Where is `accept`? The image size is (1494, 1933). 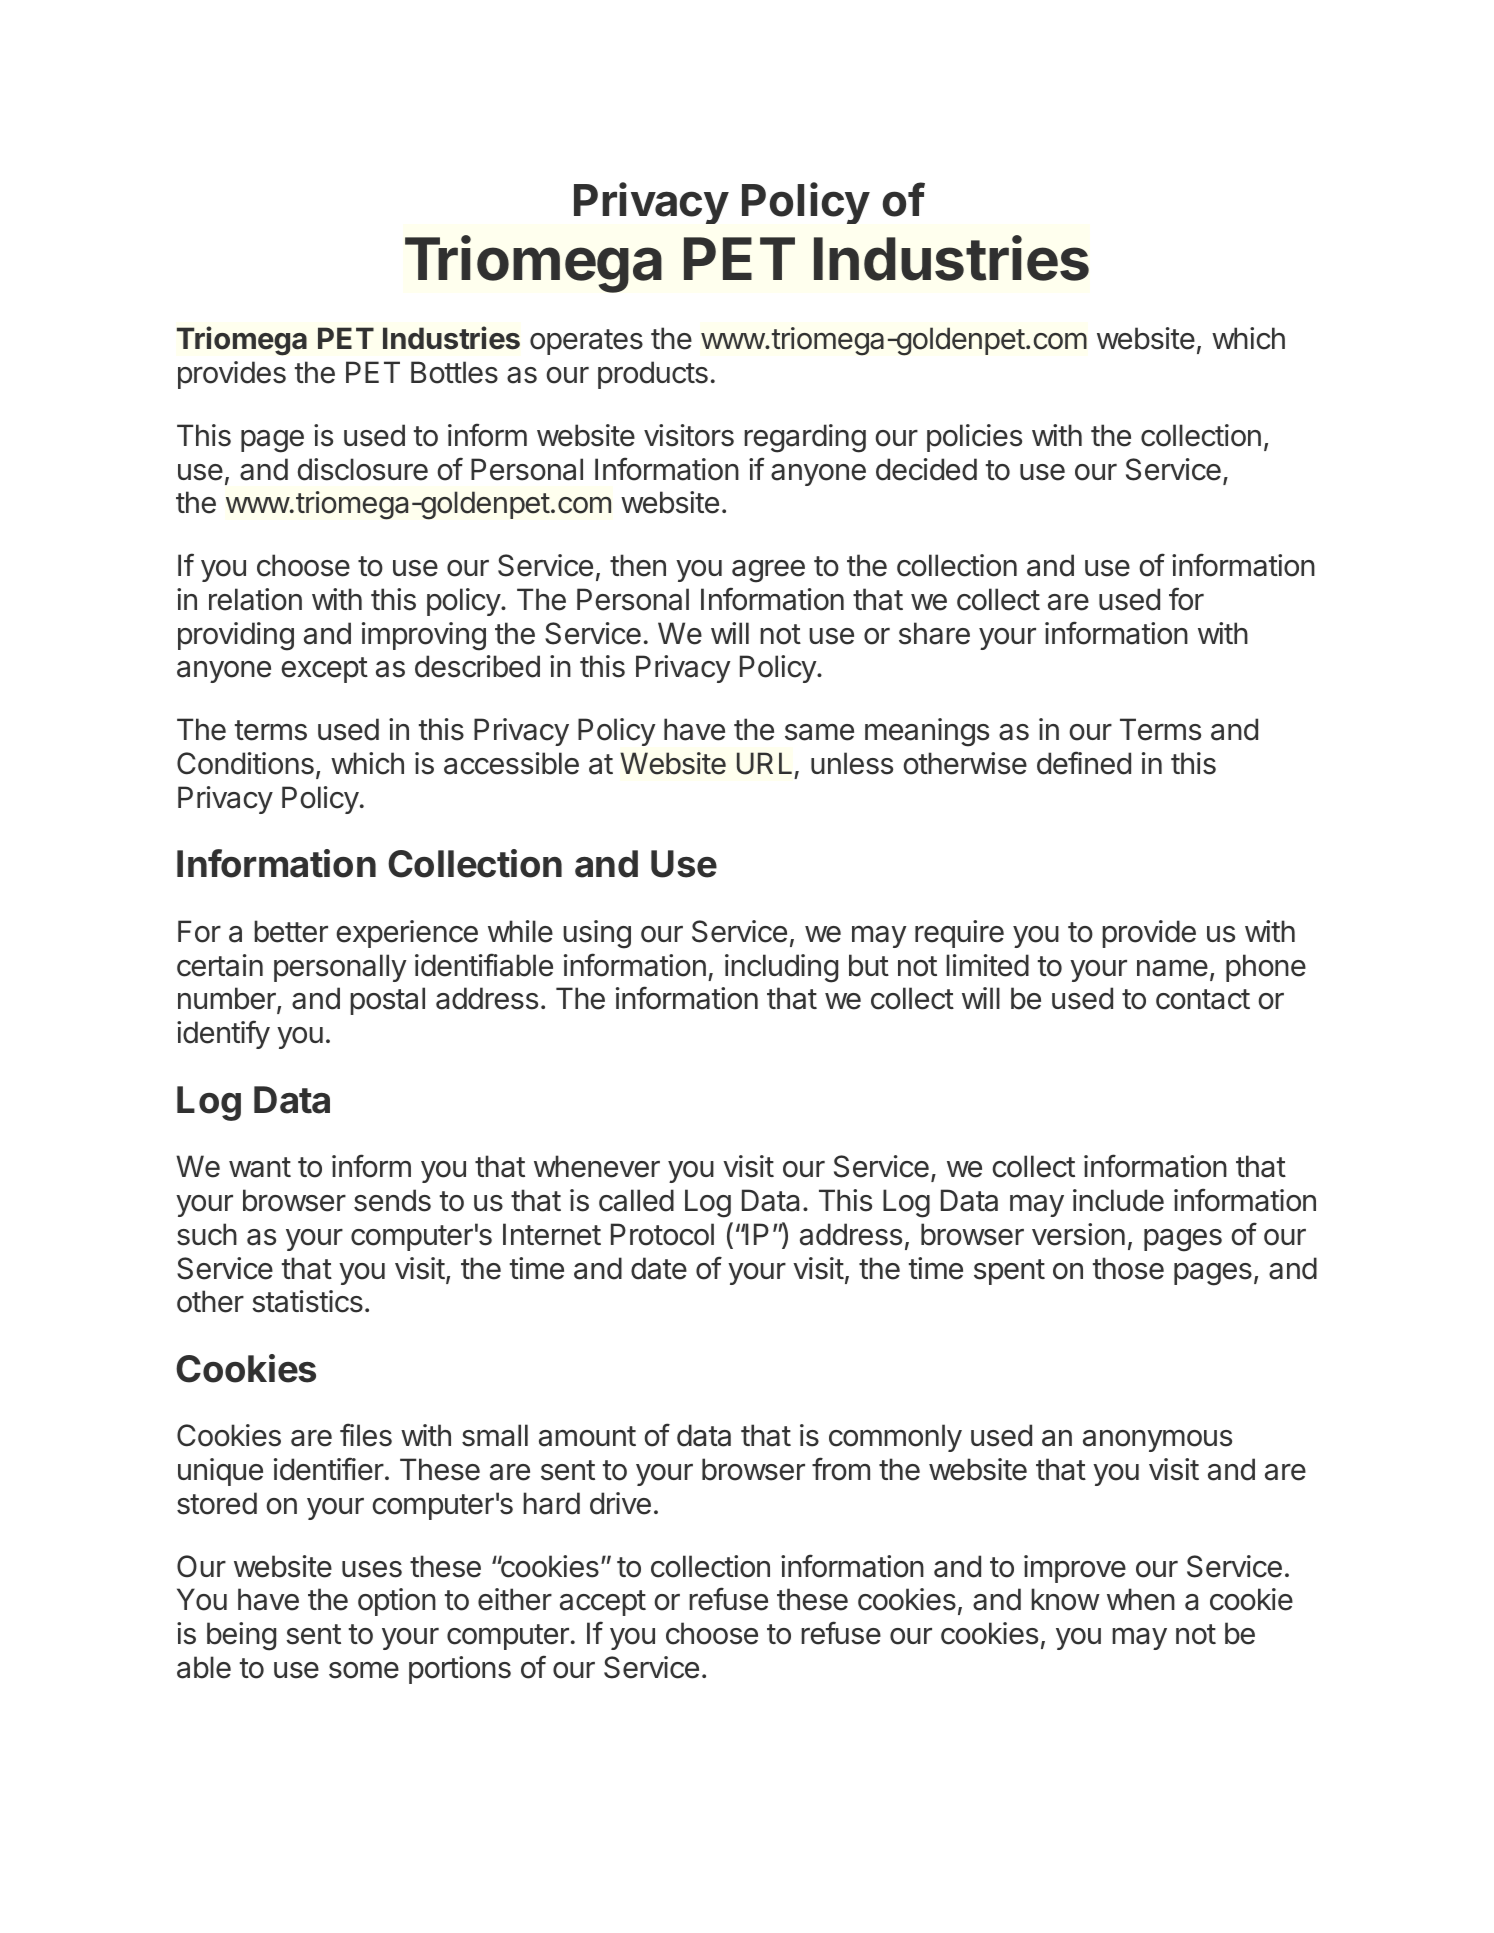 accept is located at coordinates (603, 1603).
